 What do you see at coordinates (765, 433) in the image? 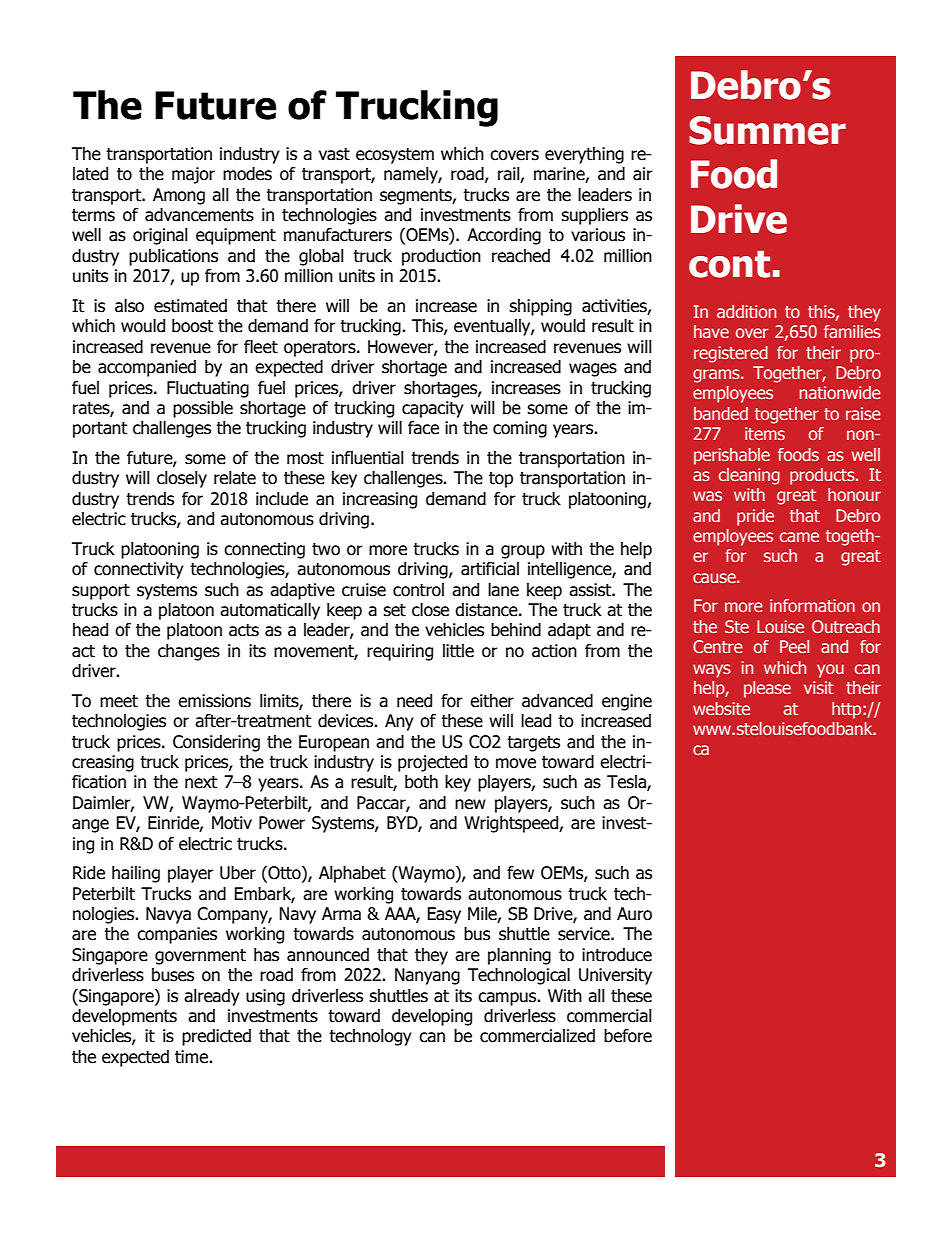
I see `items` at bounding box center [765, 433].
